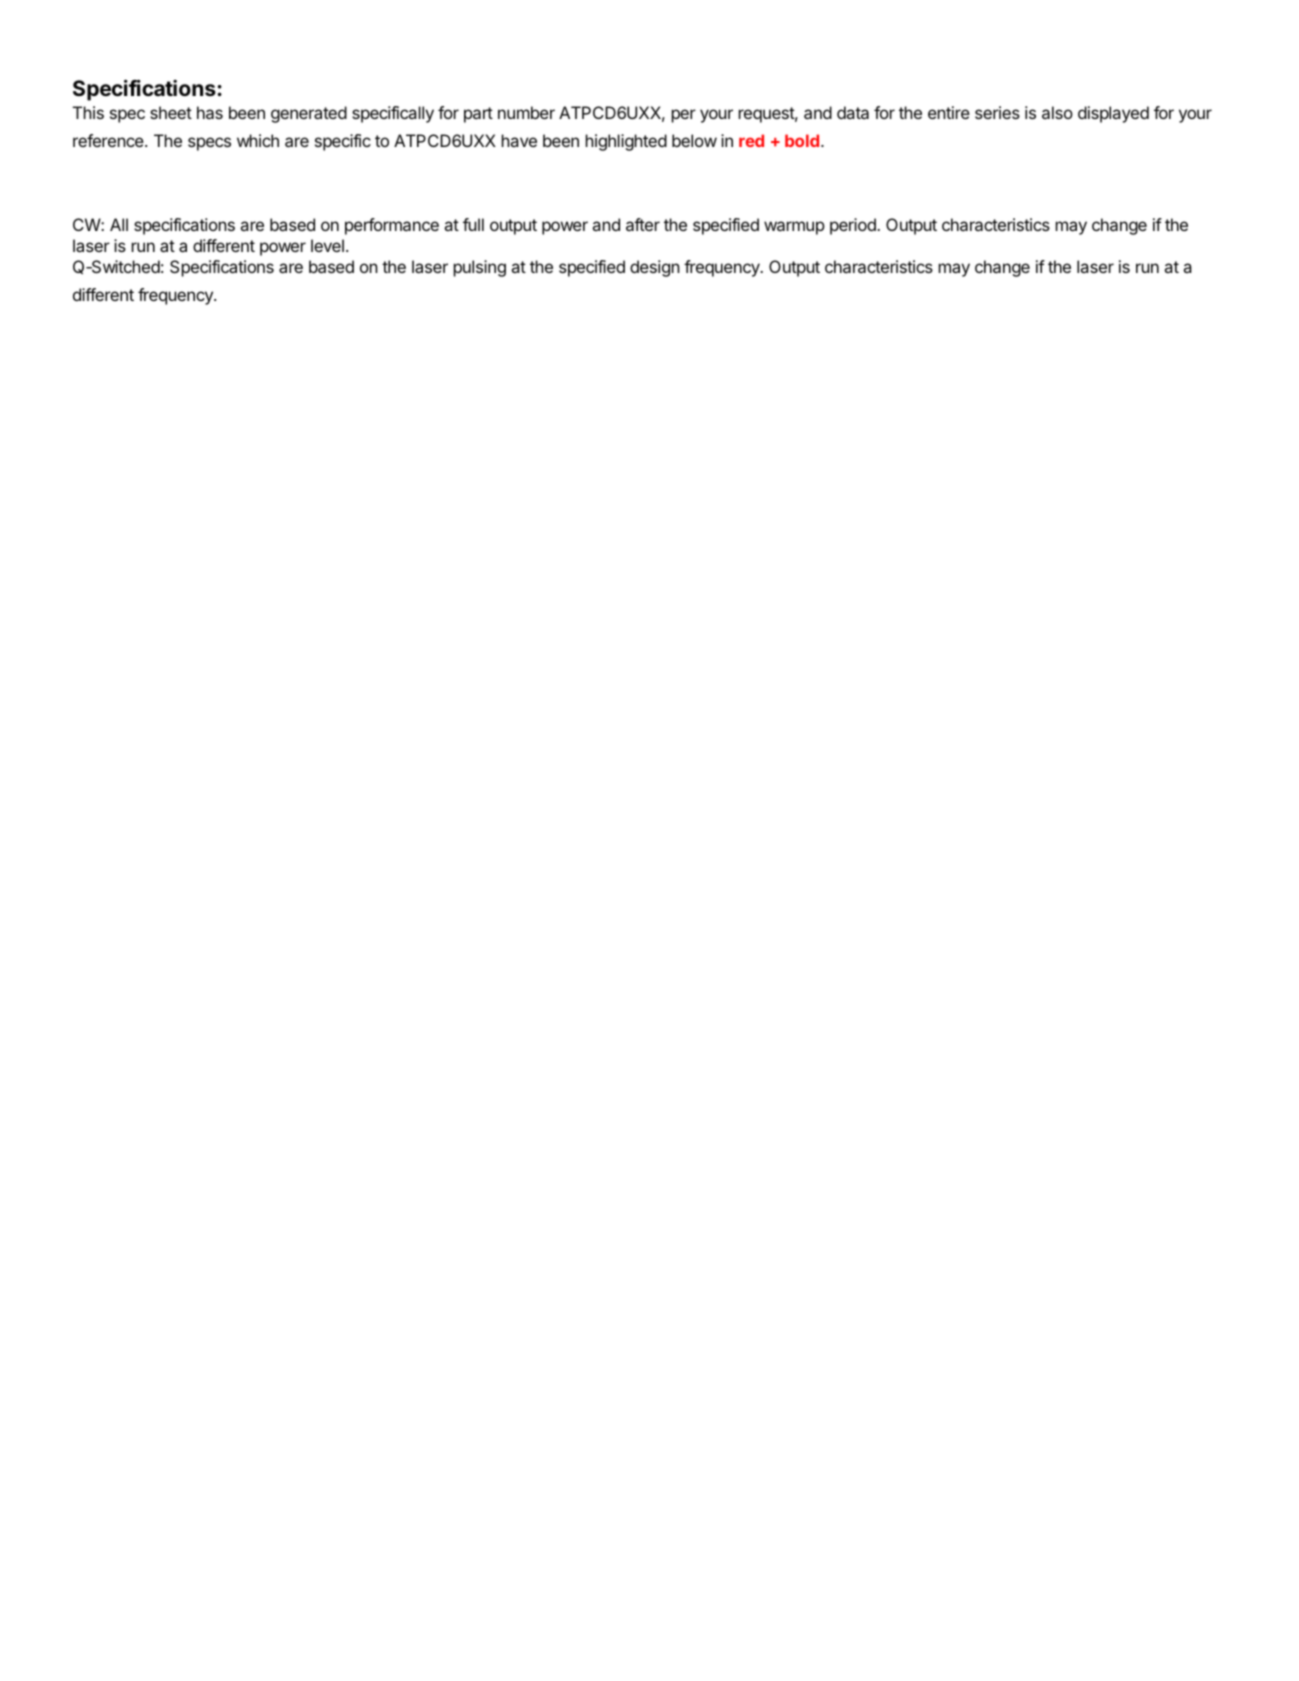 The width and height of the image is (1299, 1681). I want to click on has, so click(210, 112).
